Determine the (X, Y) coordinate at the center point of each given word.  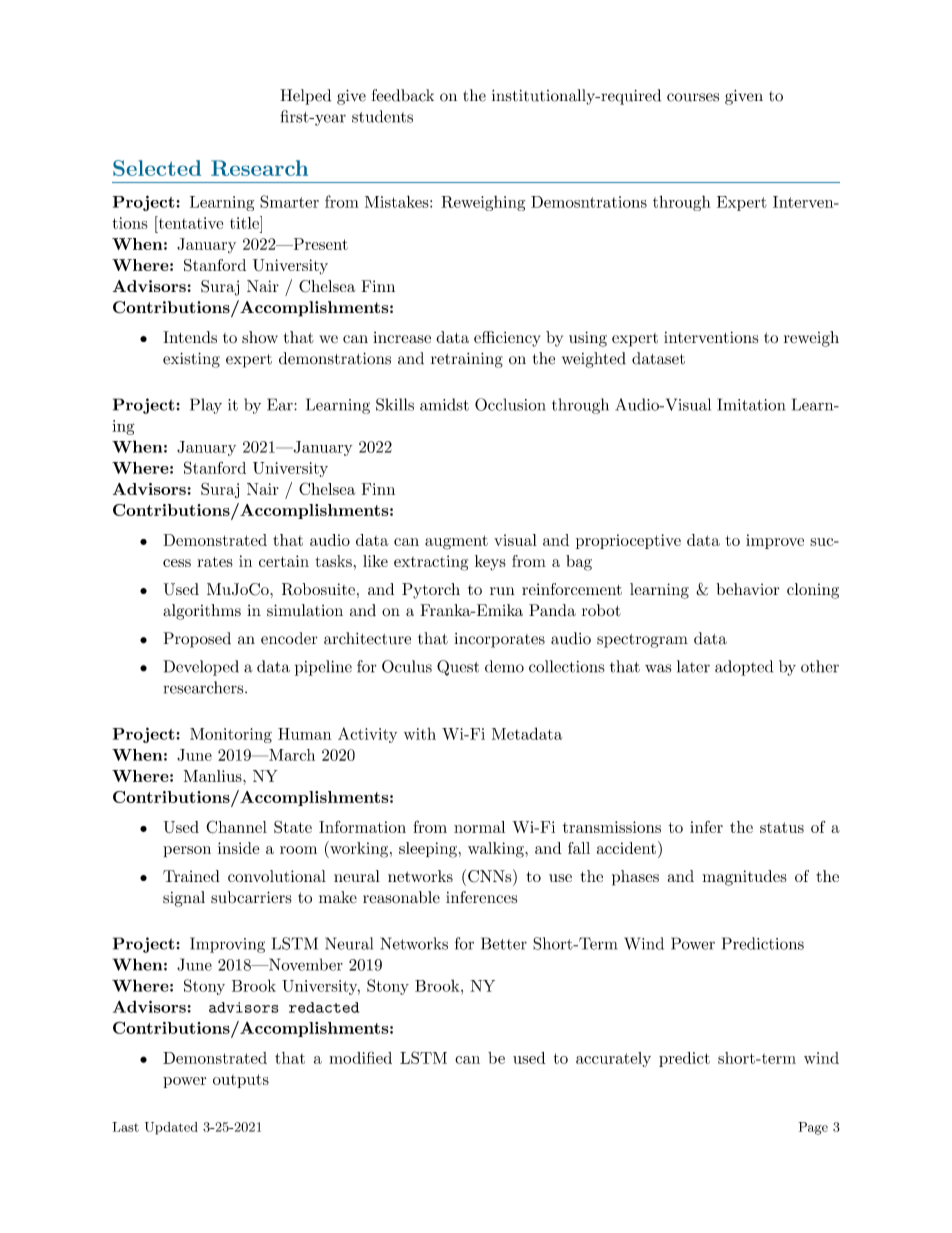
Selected (157, 168)
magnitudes (745, 878)
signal (184, 899)
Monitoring (231, 735)
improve (775, 541)
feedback (403, 95)
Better (504, 943)
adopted (744, 668)
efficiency (507, 339)
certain (284, 561)
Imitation (751, 404)
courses (693, 97)
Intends (190, 337)
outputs (241, 1081)
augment (456, 542)
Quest (458, 668)
